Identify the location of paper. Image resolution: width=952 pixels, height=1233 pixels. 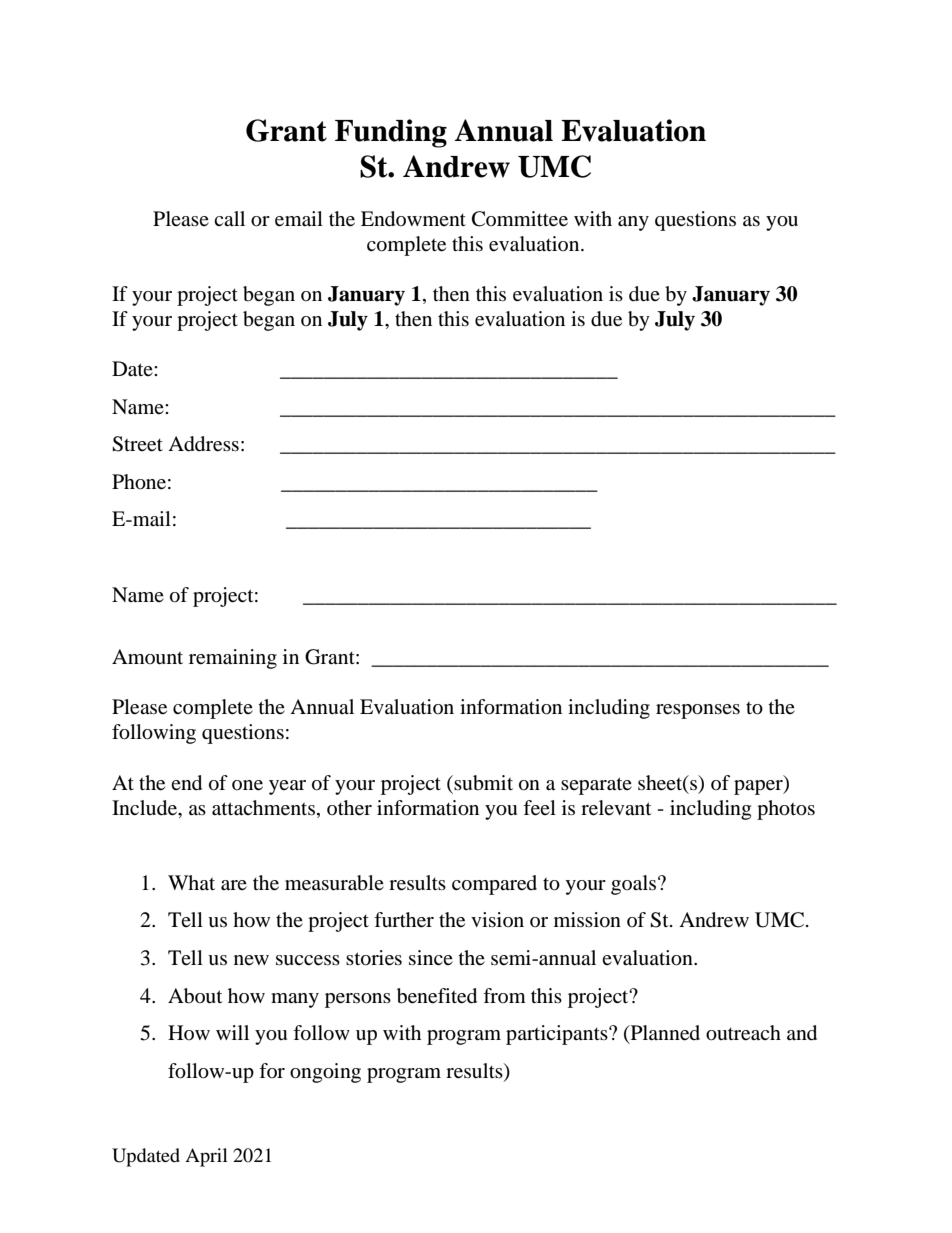
(759, 787).
